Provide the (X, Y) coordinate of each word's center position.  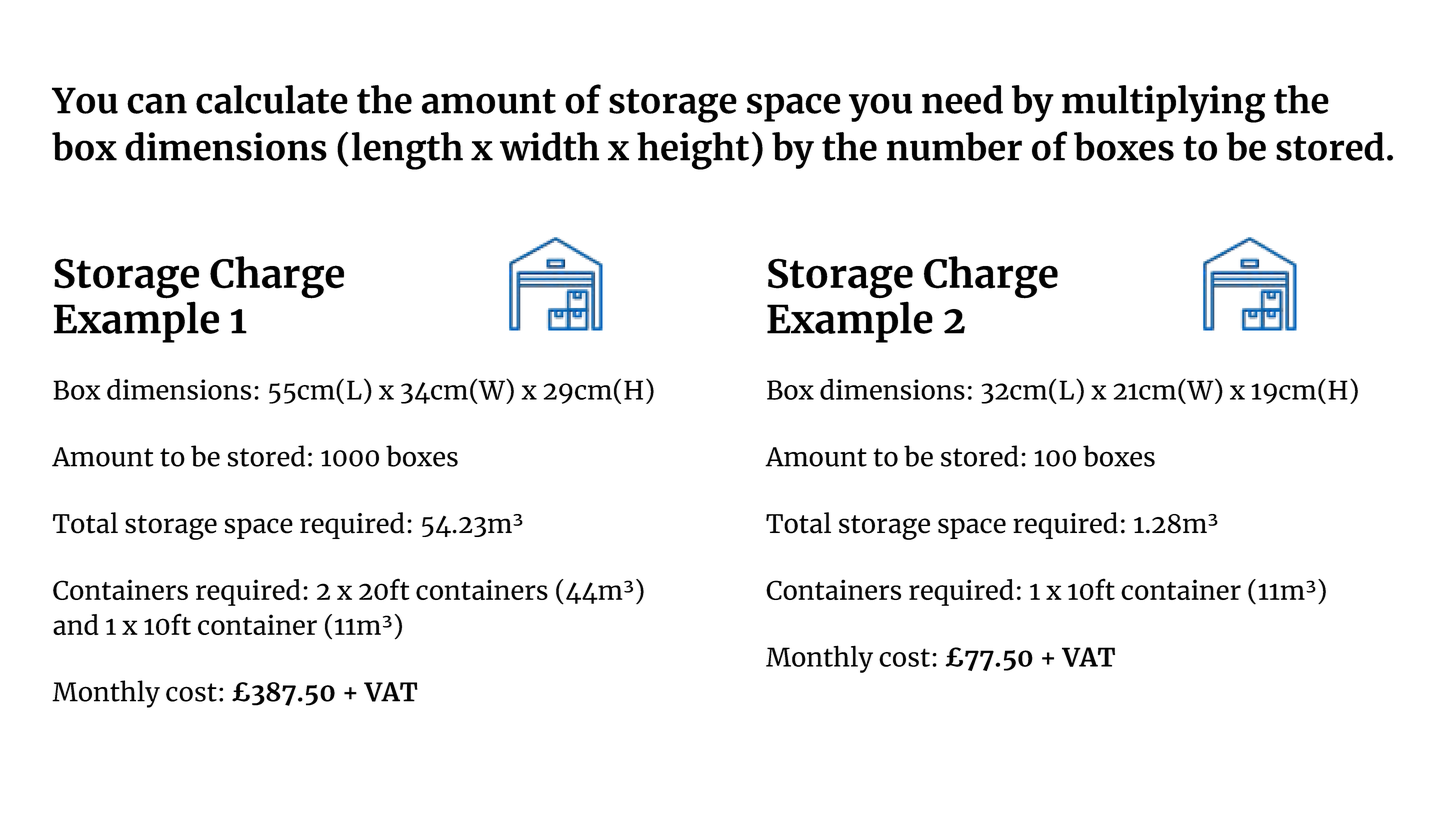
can (157, 103)
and (76, 624)
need (962, 99)
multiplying (1163, 104)
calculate (272, 99)
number (954, 146)
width (549, 146)
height (693, 151)
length (407, 151)
